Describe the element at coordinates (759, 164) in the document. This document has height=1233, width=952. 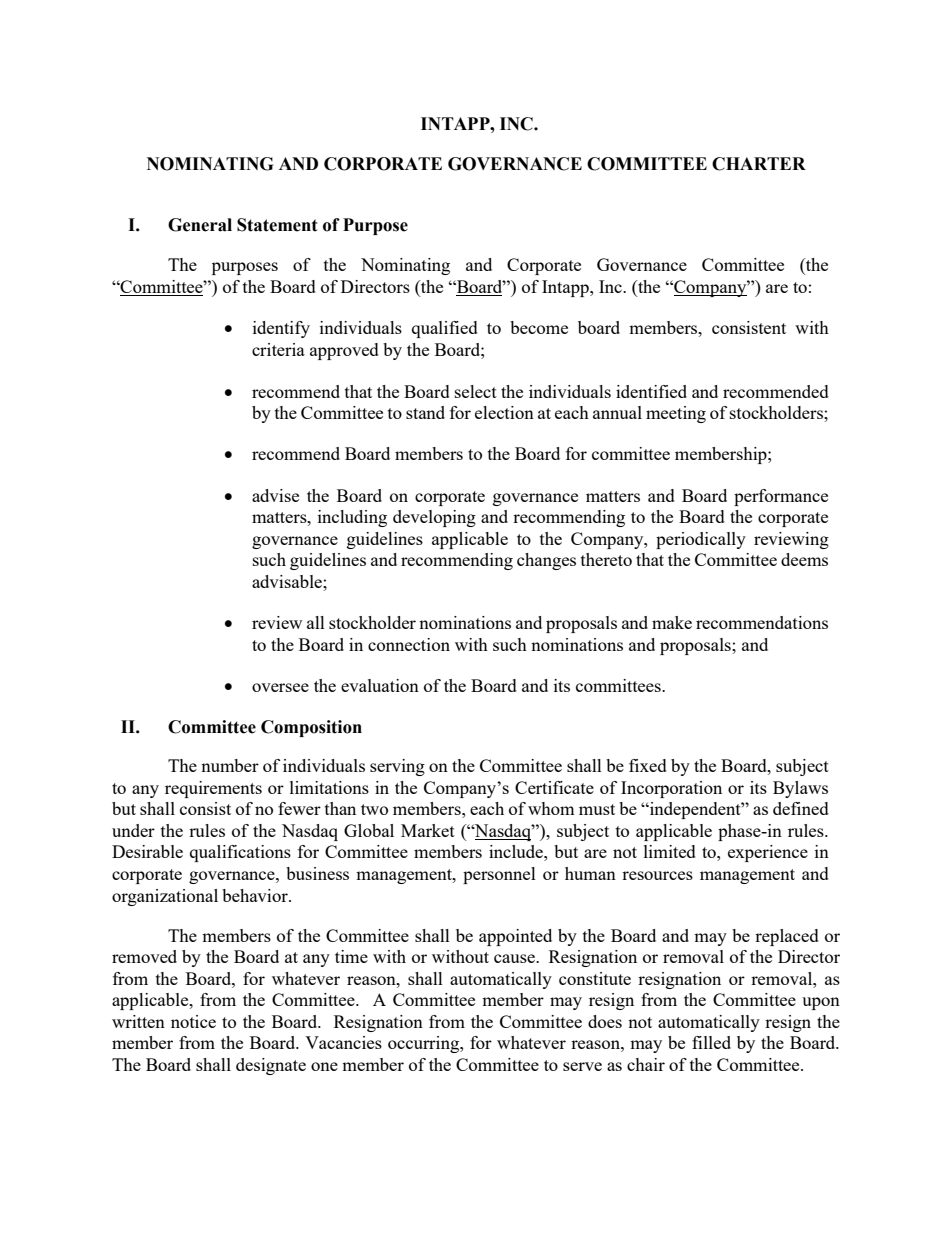
I see `CHARTER` at that location.
